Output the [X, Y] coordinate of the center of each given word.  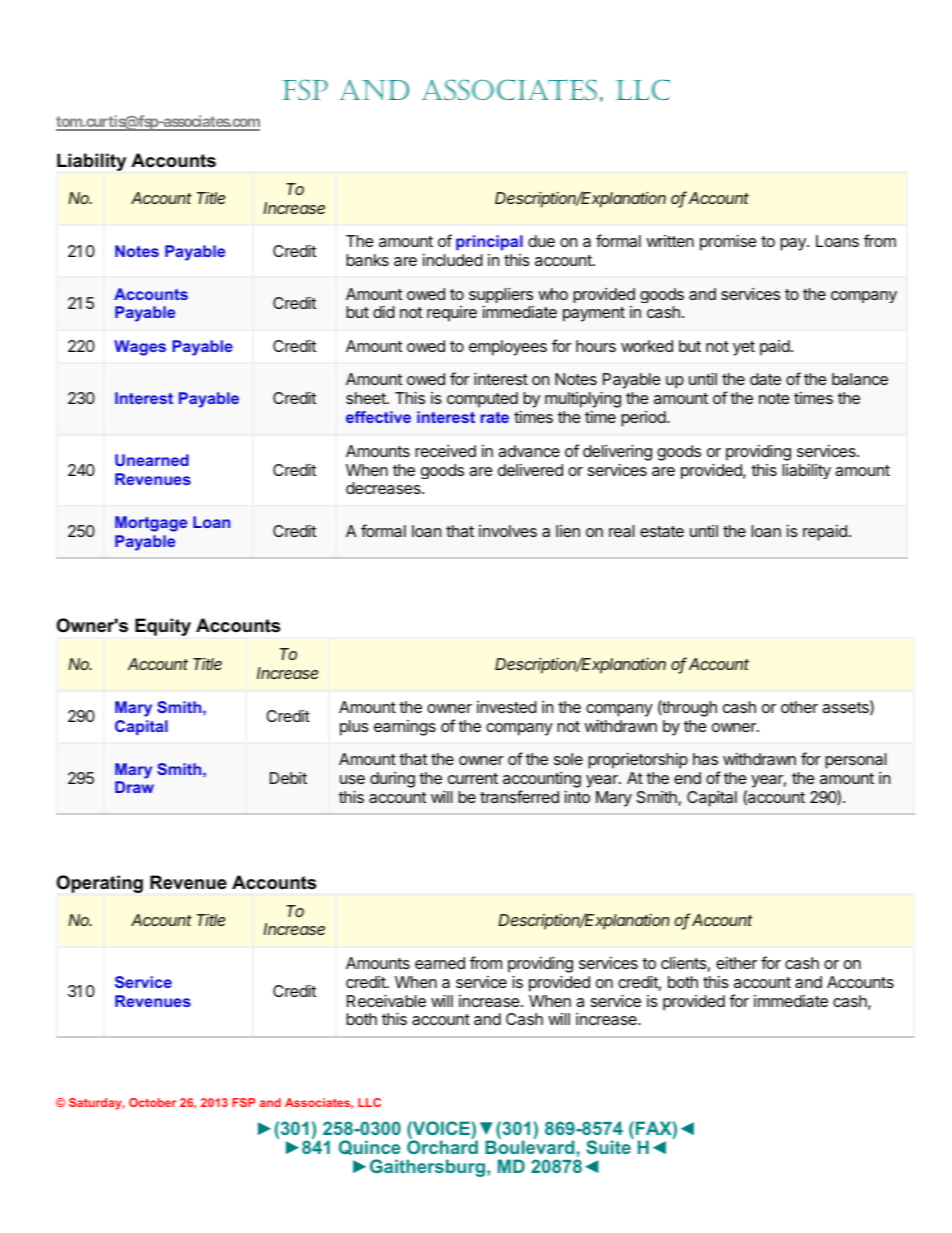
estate [662, 531]
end [687, 778]
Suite [609, 1146]
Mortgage [151, 524]
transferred [519, 796]
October [152, 1102]
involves [508, 531]
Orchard [442, 1146]
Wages [140, 348]
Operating [100, 884]
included [453, 260]
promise [728, 243]
